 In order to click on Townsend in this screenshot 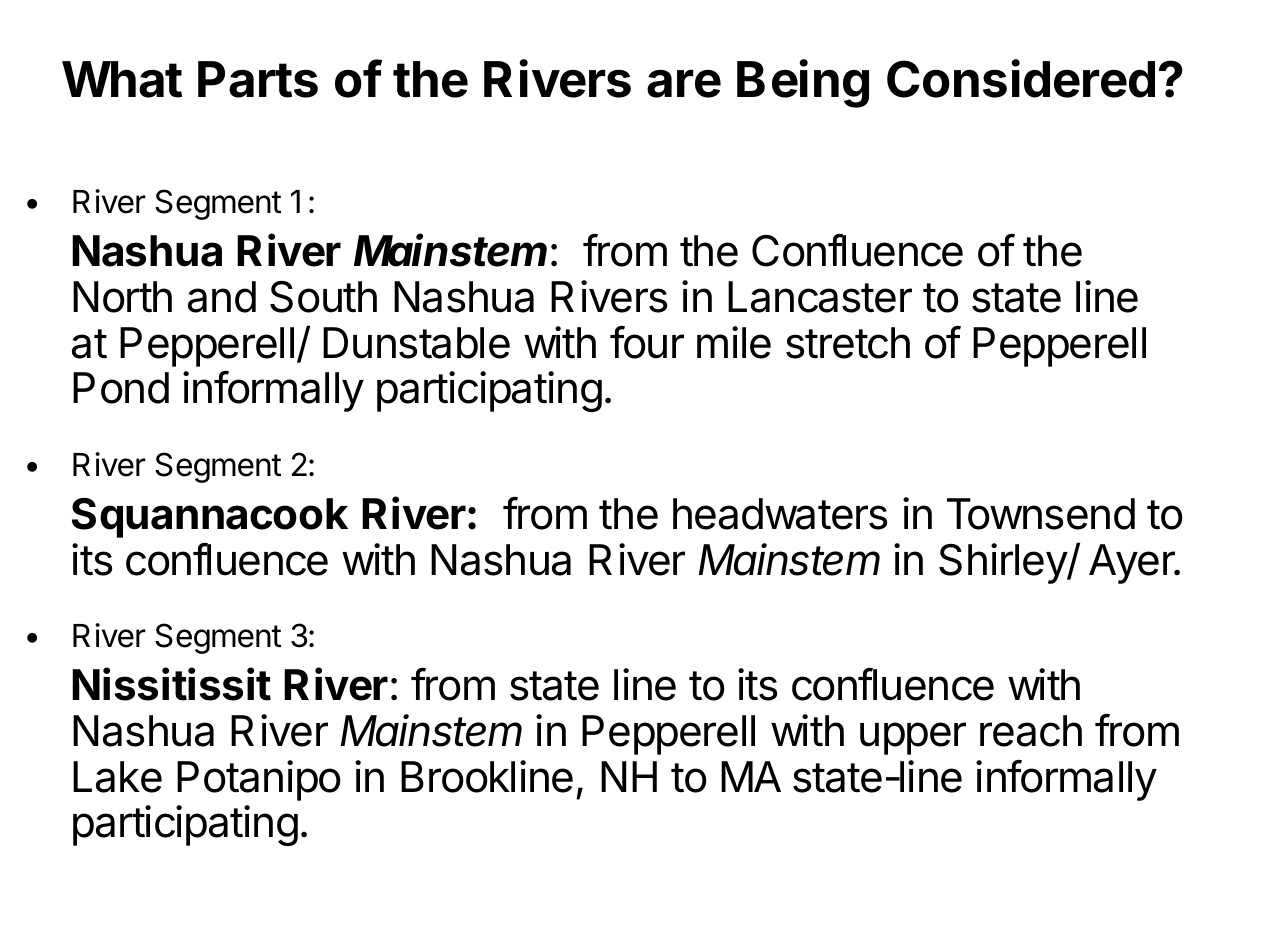, I will do `click(1041, 514)`.
